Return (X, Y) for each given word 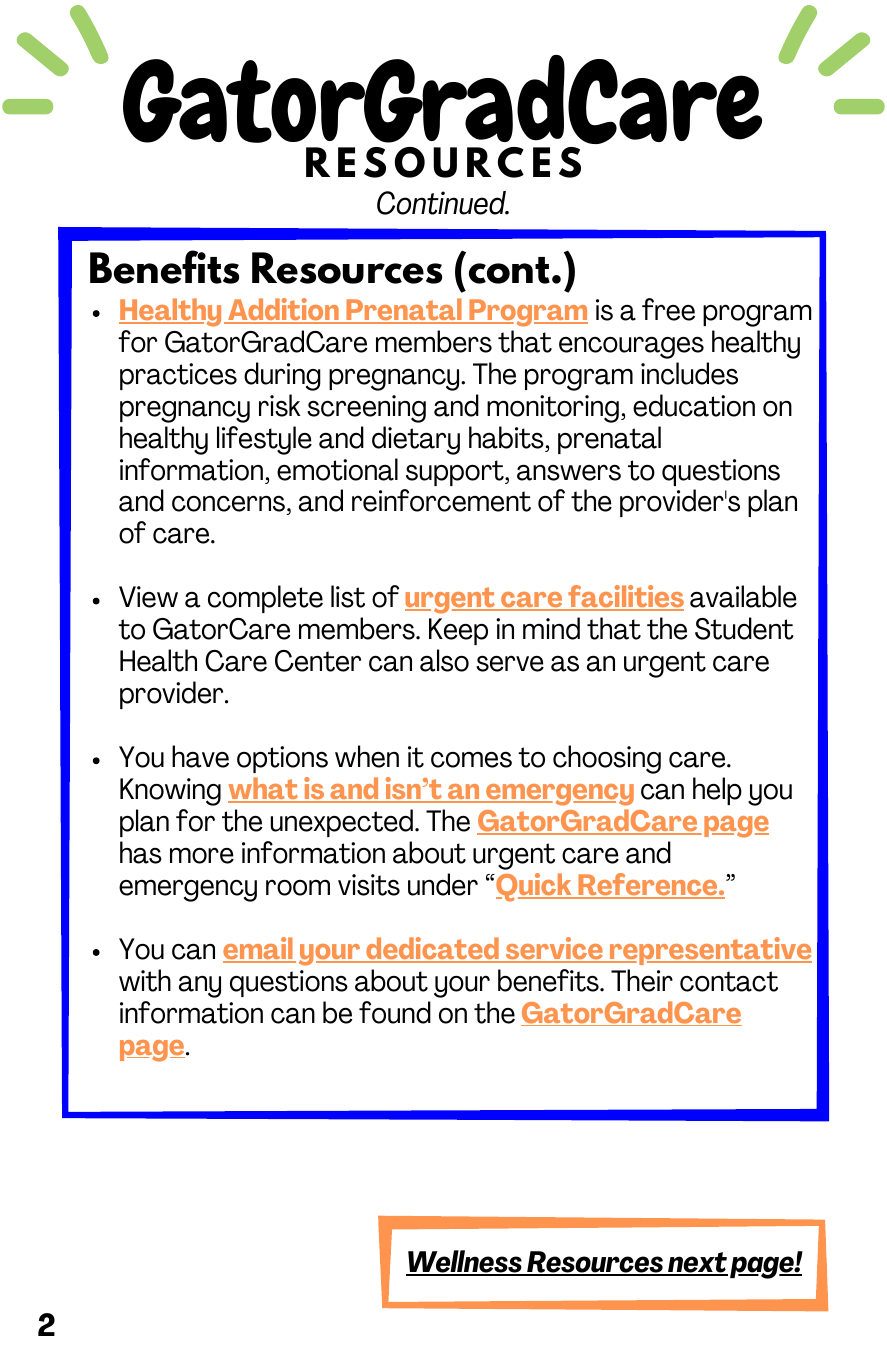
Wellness (465, 1262)
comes (471, 759)
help (717, 791)
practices (178, 376)
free (668, 309)
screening (366, 409)
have (200, 756)
